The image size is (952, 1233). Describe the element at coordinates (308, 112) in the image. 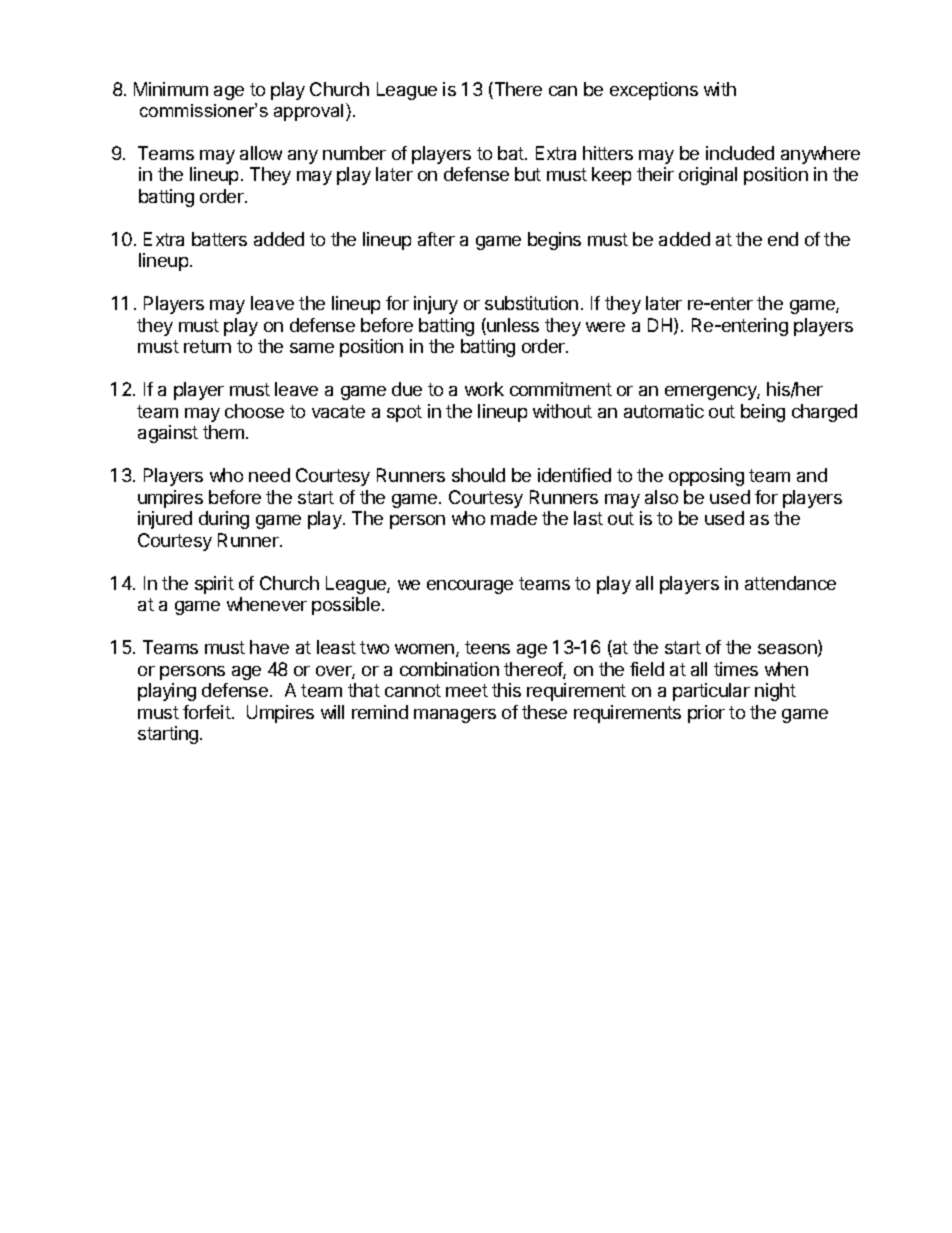

I see `approval` at that location.
